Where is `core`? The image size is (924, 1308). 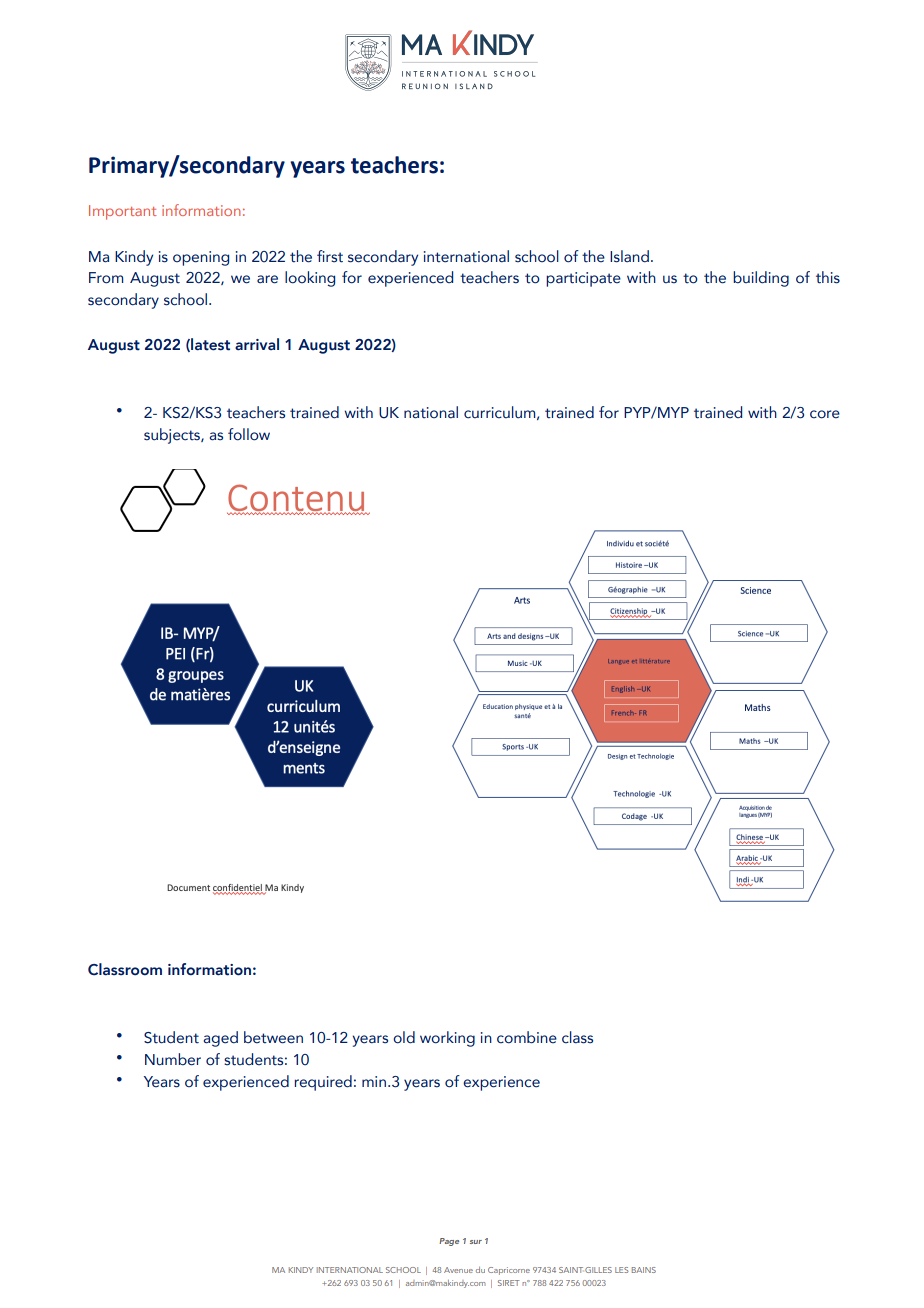 core is located at coordinates (825, 414).
